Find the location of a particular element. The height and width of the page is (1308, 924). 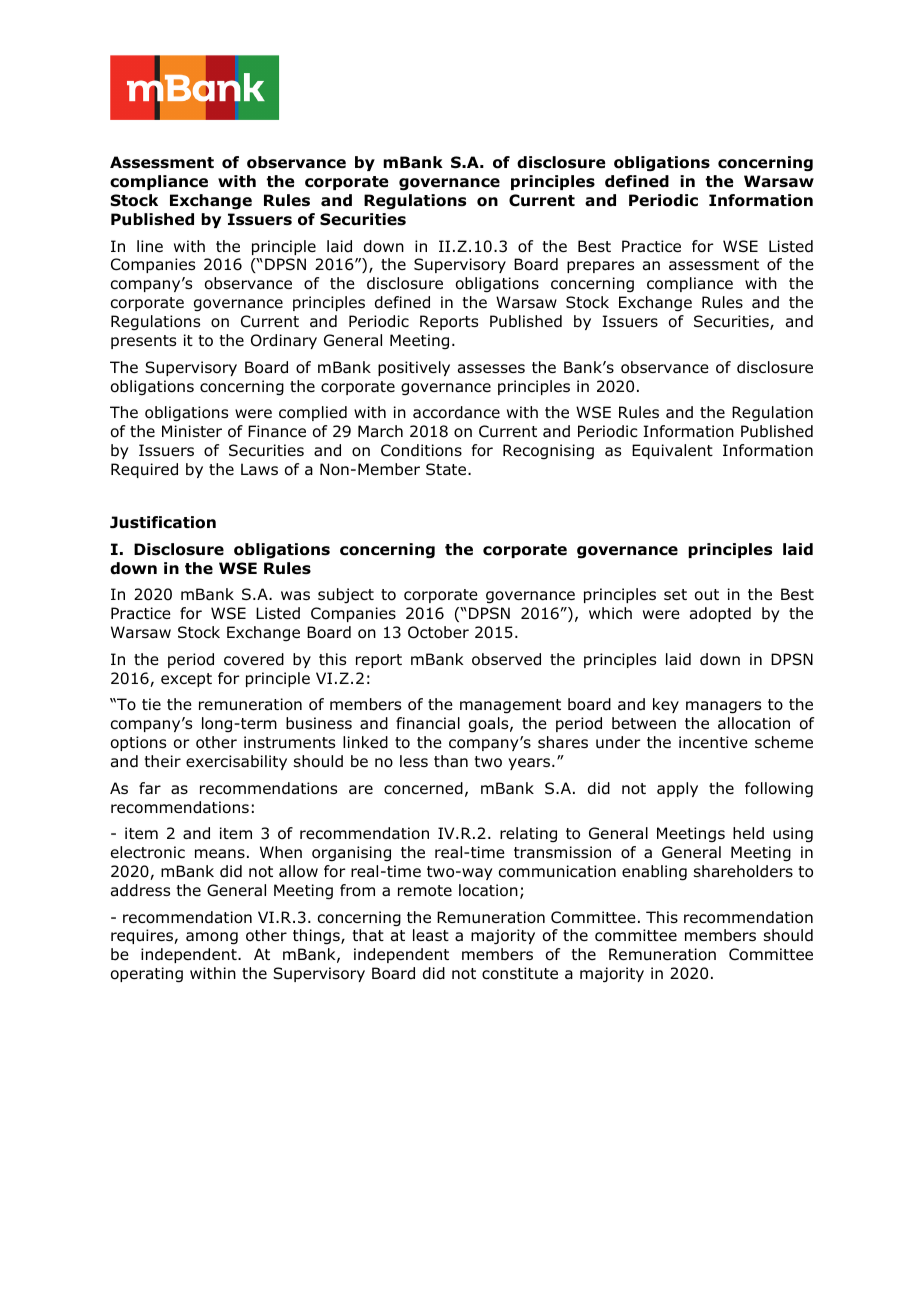

line is located at coordinates (150, 246).
